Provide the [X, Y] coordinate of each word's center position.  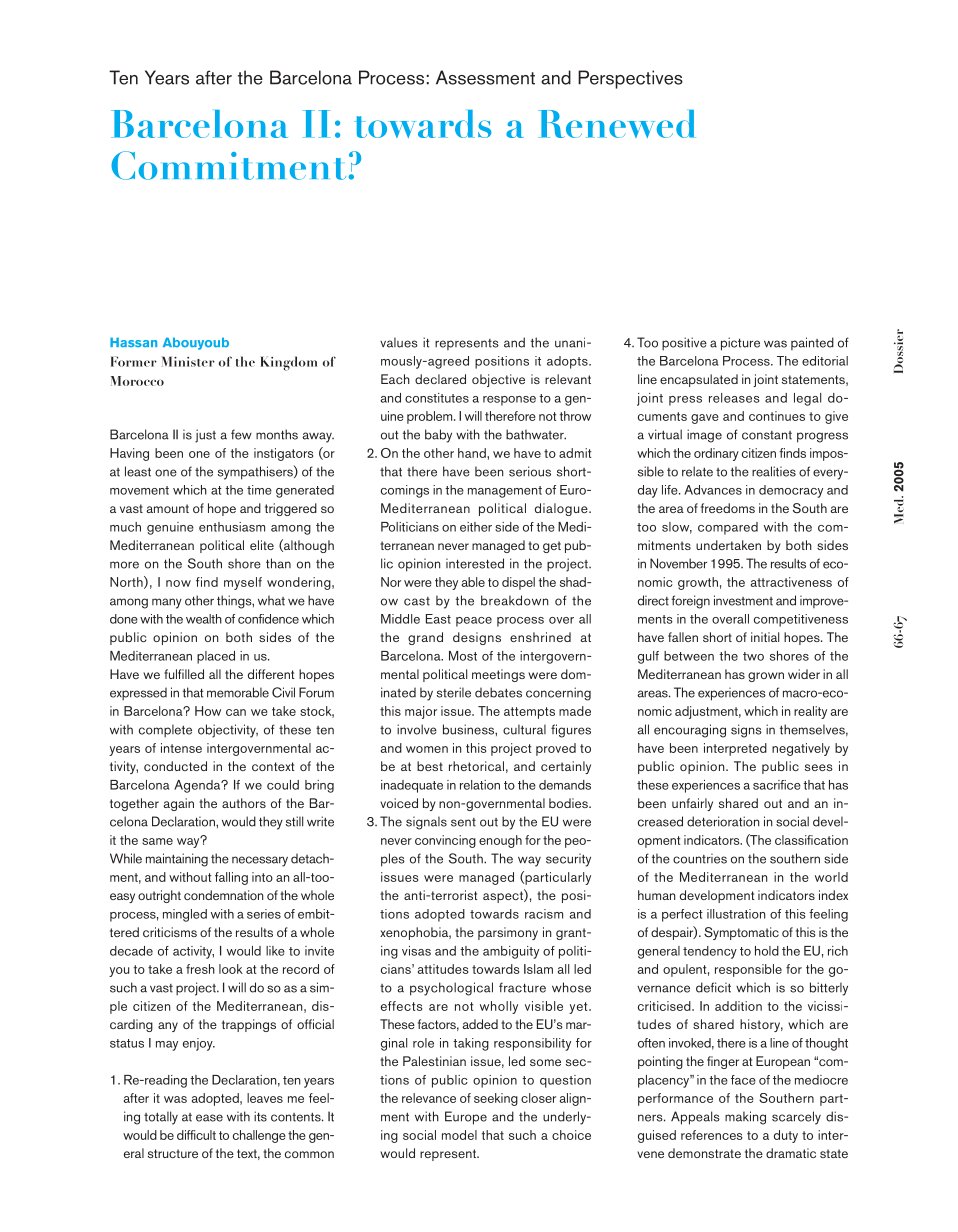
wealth [204, 619]
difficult [196, 1135]
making [745, 1118]
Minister [188, 361]
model [459, 1135]
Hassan [133, 342]
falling [231, 878]
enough [500, 841]
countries [700, 858]
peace [474, 622]
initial [765, 637]
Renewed [617, 124]
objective [498, 380]
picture [740, 344]
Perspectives [630, 79]
